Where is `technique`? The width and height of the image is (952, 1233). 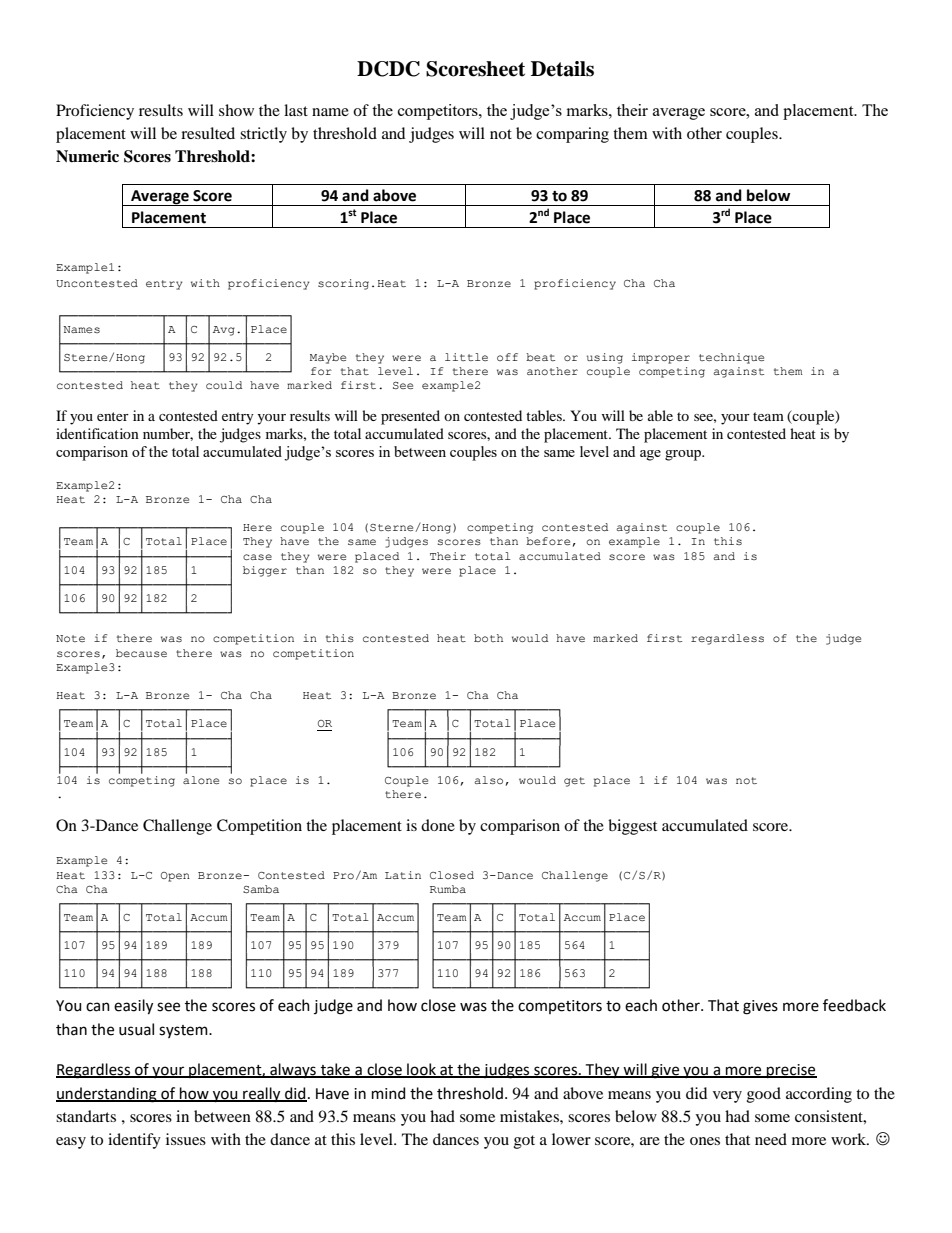 technique is located at coordinates (731, 358).
